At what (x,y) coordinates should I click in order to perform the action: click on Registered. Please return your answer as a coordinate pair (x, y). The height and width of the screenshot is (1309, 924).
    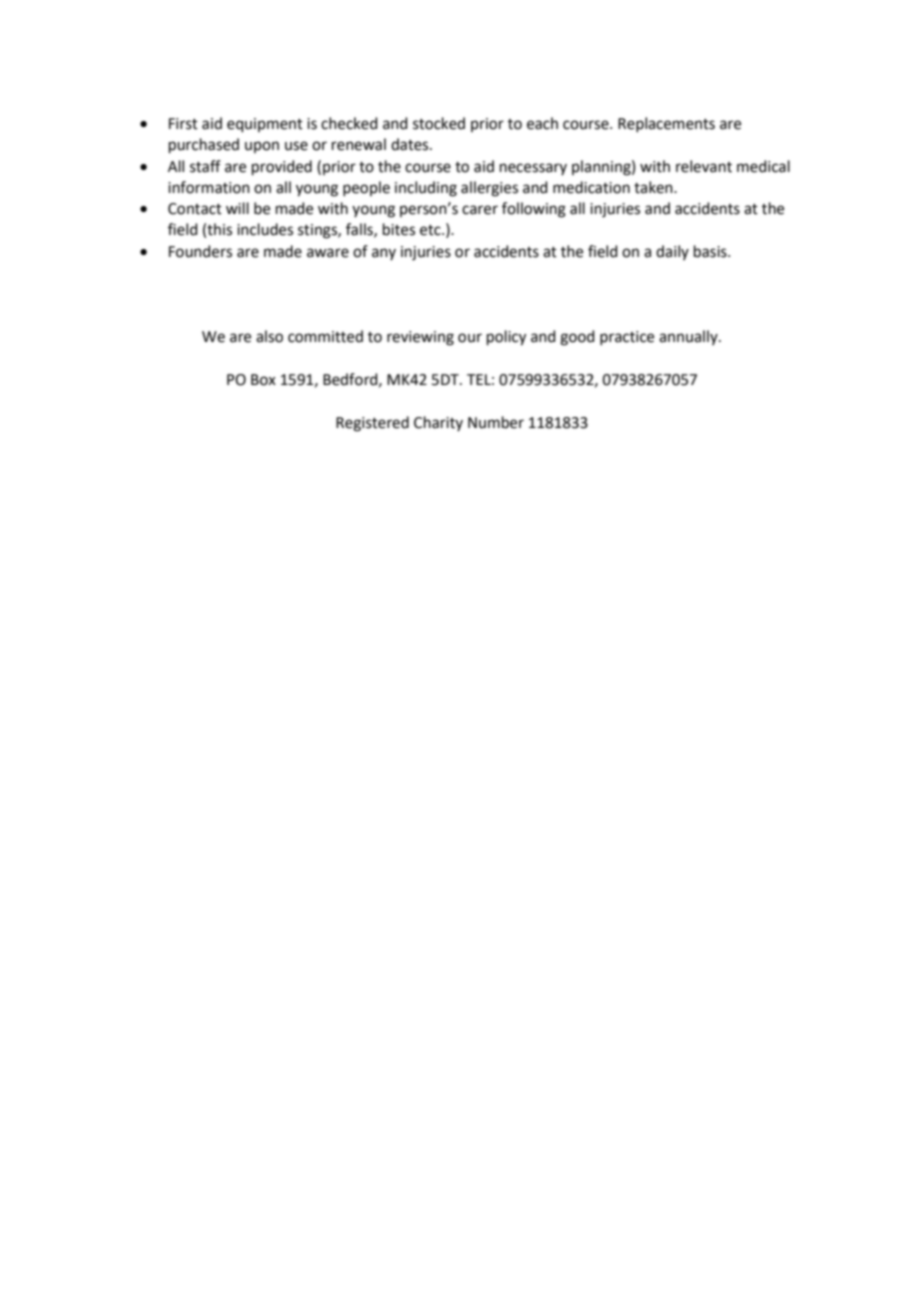
    Looking at the image, I should click on (372, 424).
